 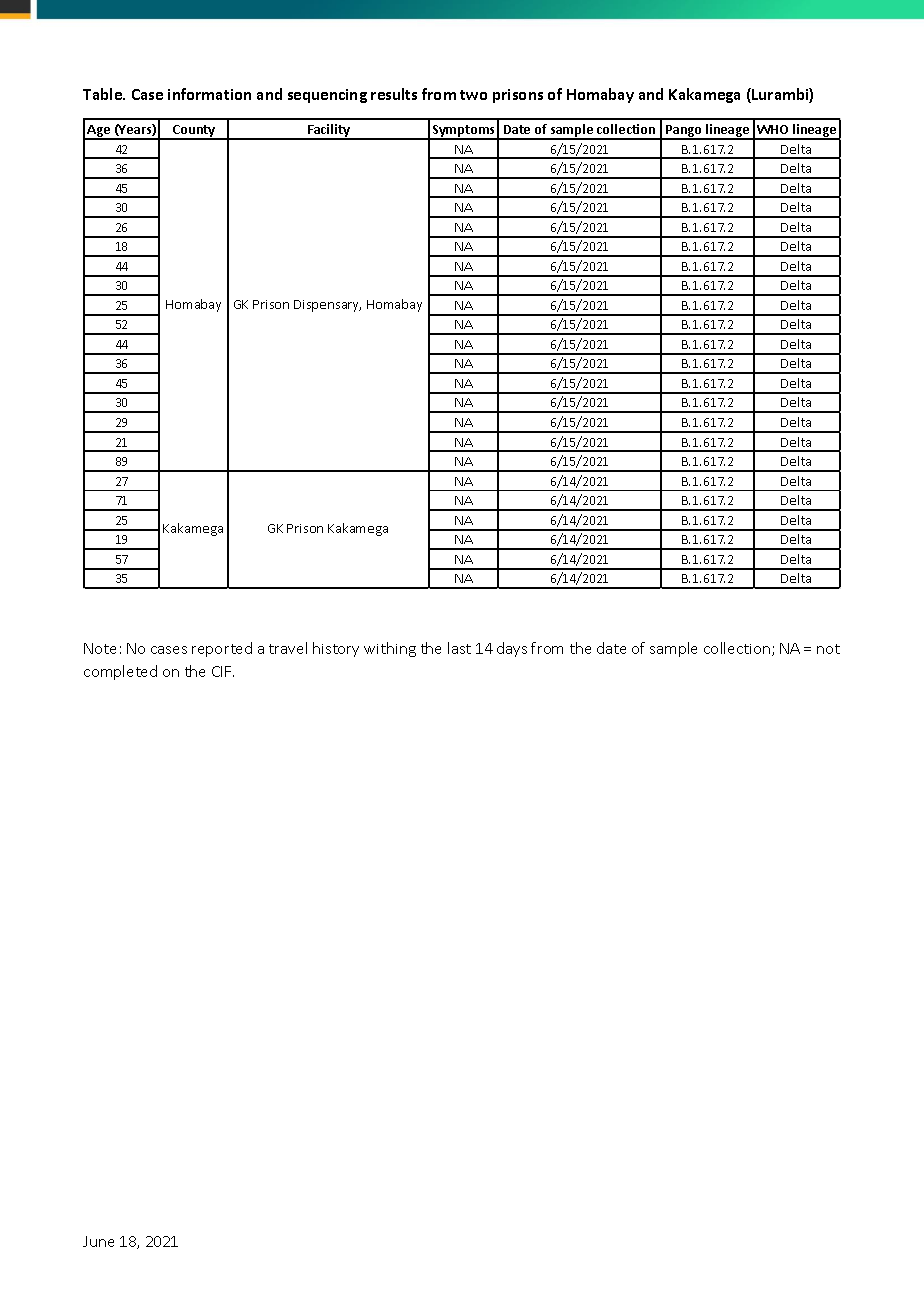 I want to click on two, so click(x=473, y=95).
